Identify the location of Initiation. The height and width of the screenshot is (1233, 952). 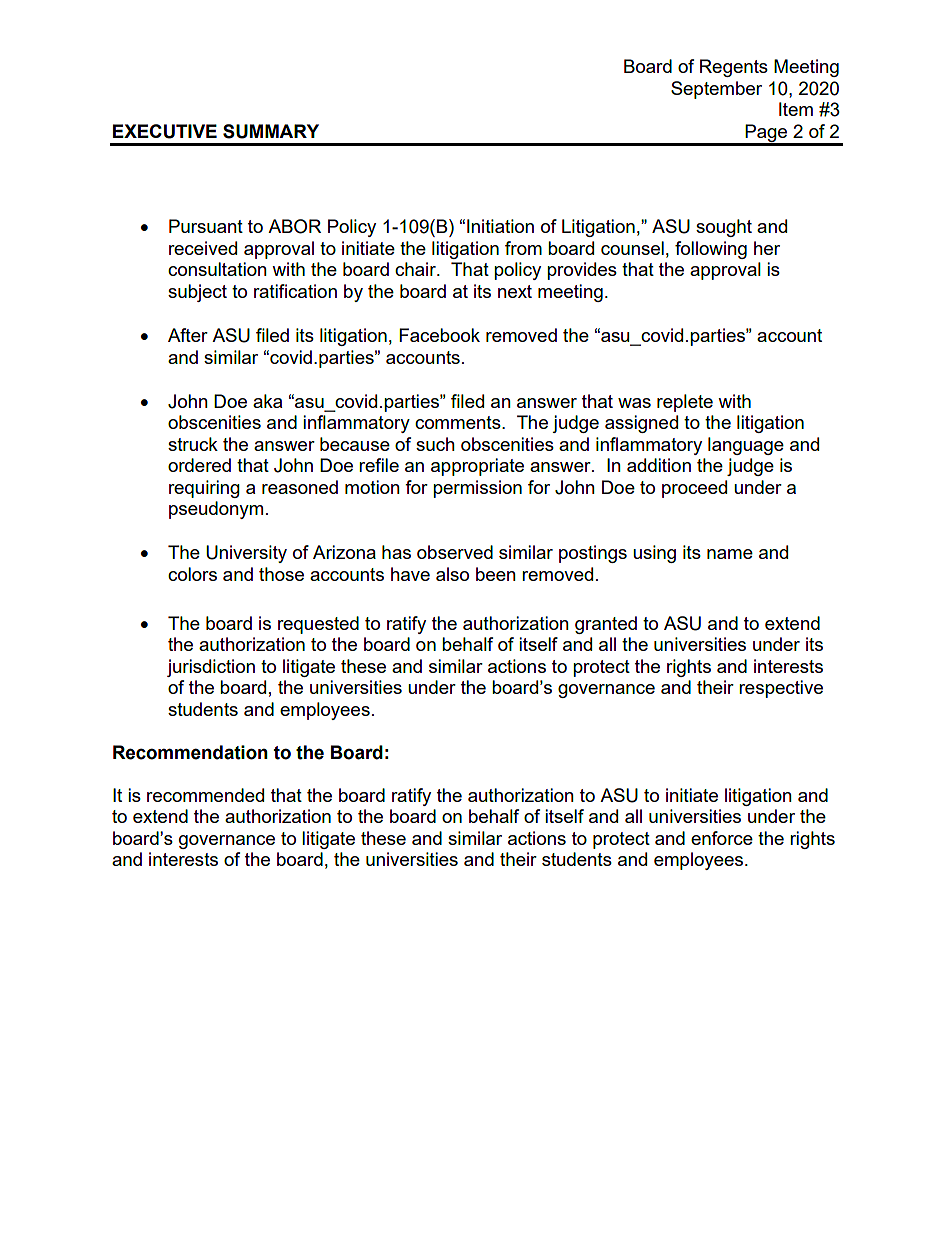
(500, 226).
